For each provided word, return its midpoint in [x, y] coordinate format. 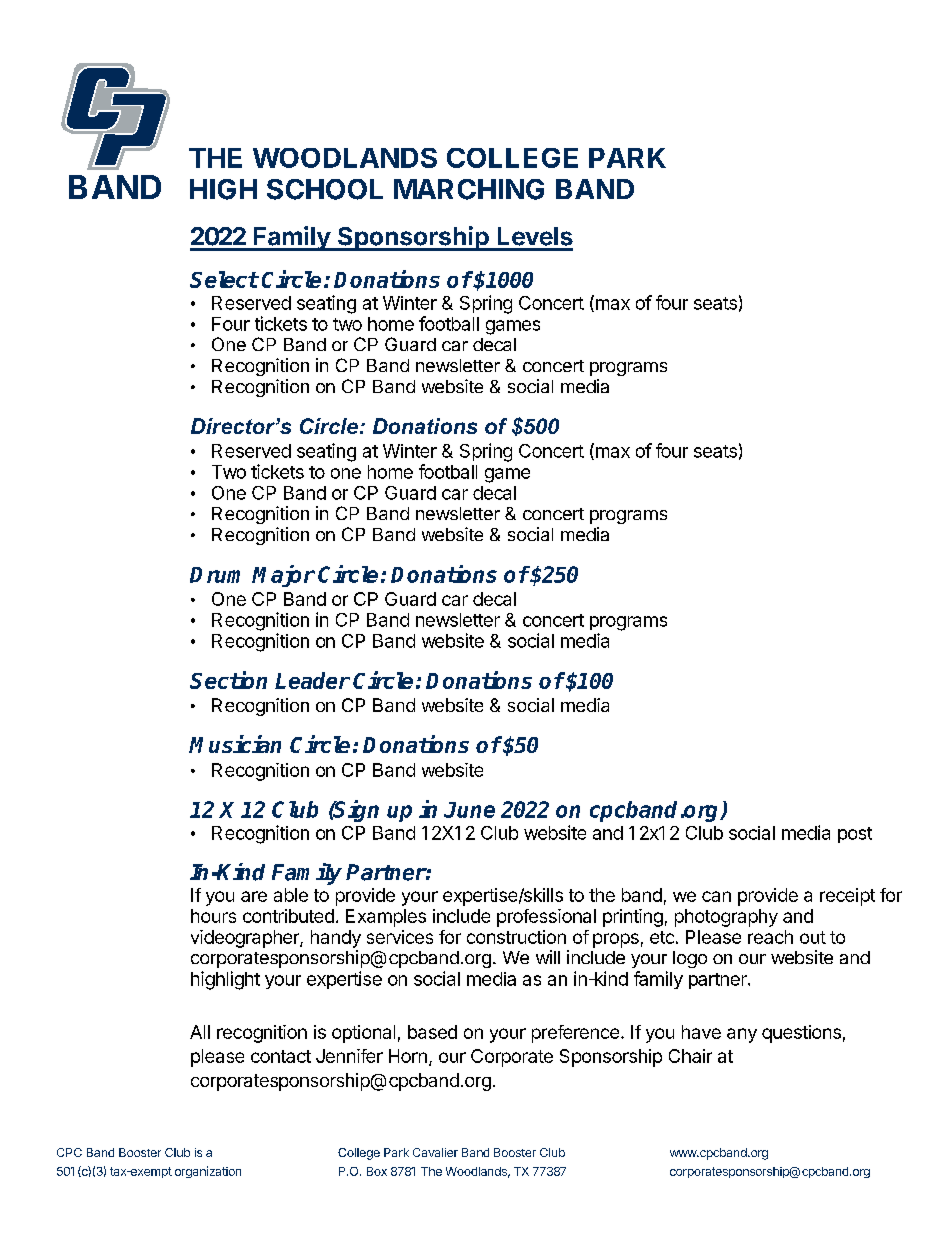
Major [283, 576]
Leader [312, 680]
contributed [288, 916]
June [469, 810]
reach [770, 937]
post [855, 835]
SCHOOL [325, 189]
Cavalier [435, 1152]
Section [228, 680]
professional [546, 918]
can [716, 896]
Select [224, 279]
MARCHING [469, 189]
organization [208, 1172]
